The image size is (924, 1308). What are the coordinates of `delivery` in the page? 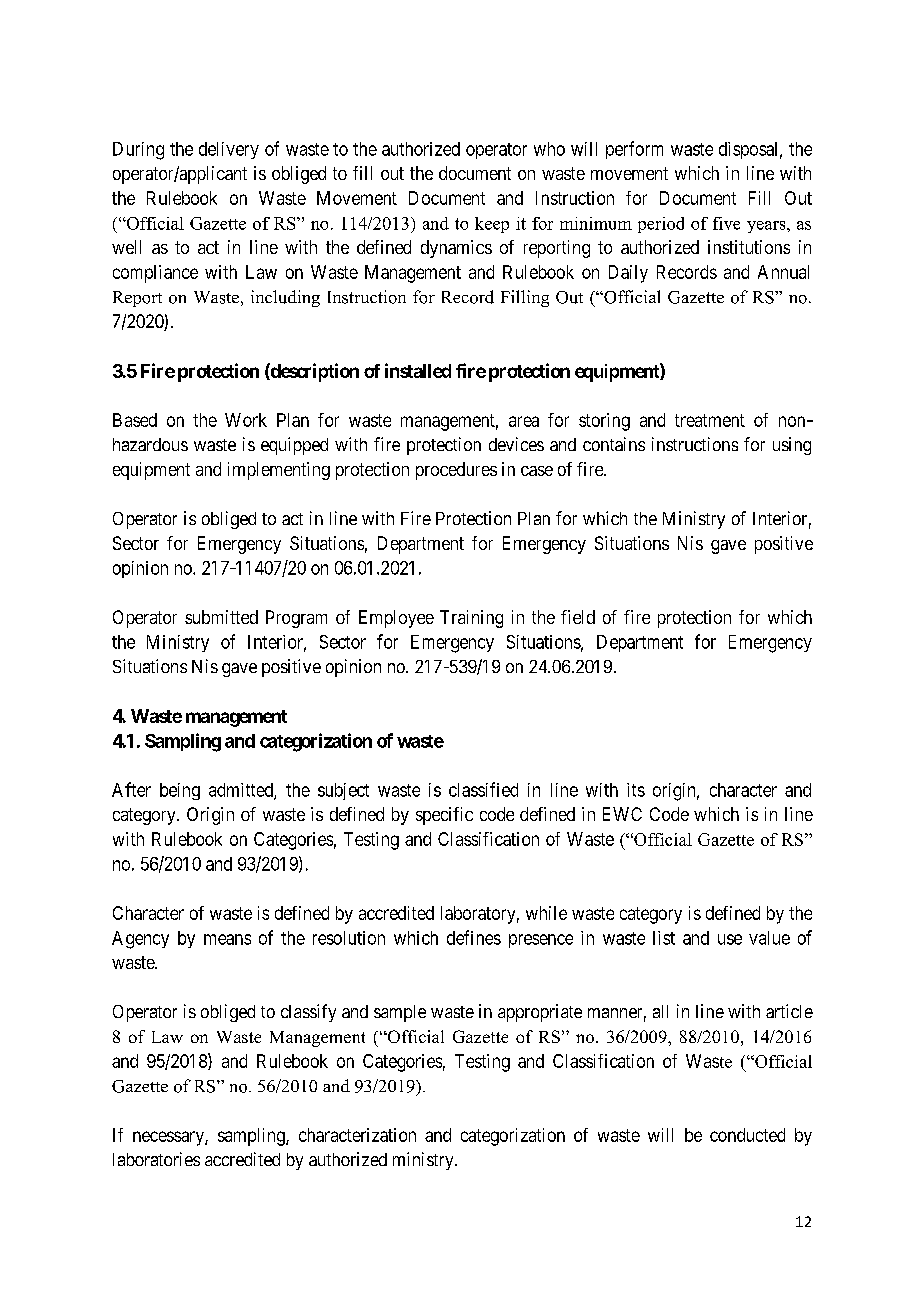 It's located at (229, 150).
